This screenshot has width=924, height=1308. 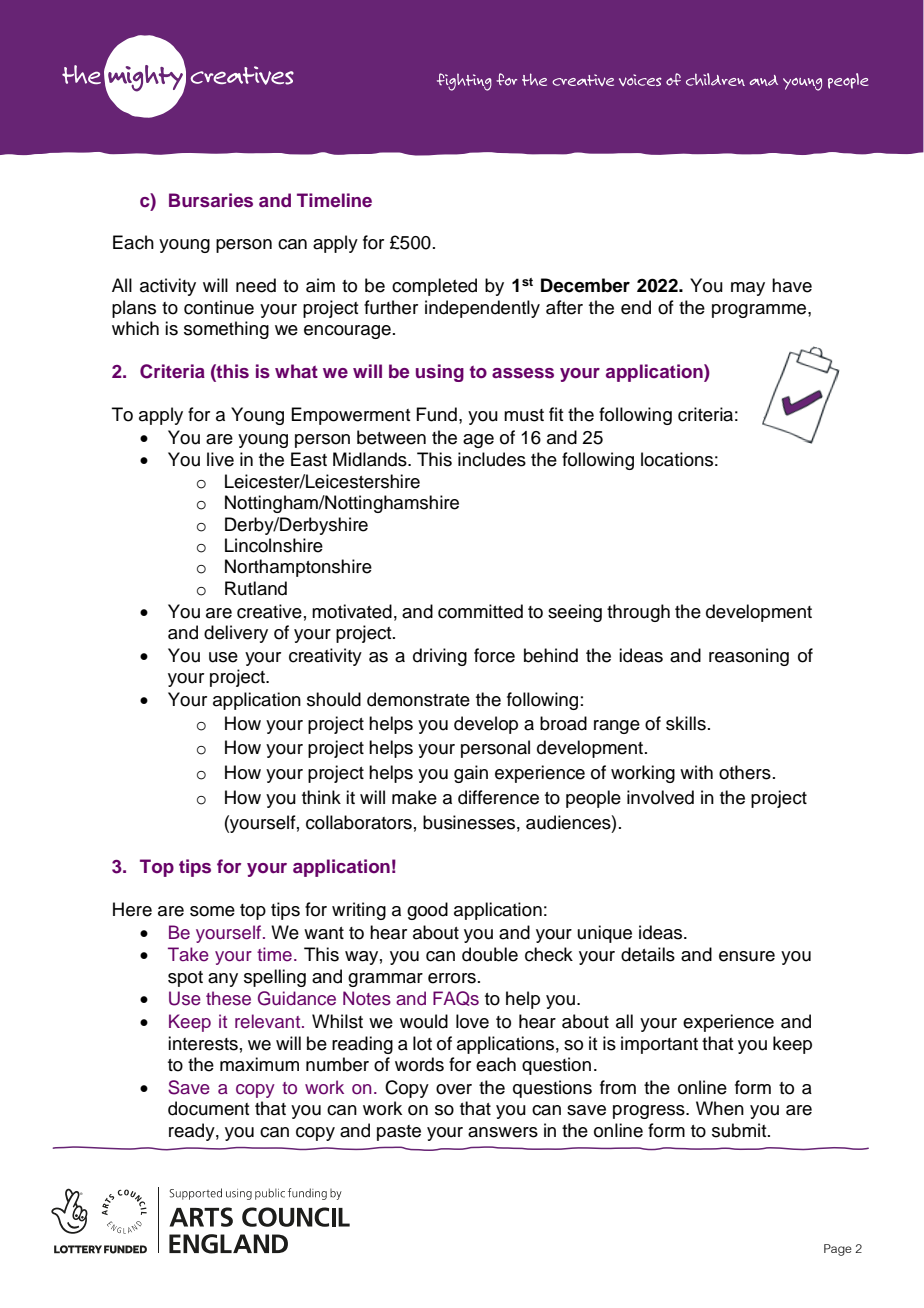 I want to click on Here, so click(x=132, y=909).
